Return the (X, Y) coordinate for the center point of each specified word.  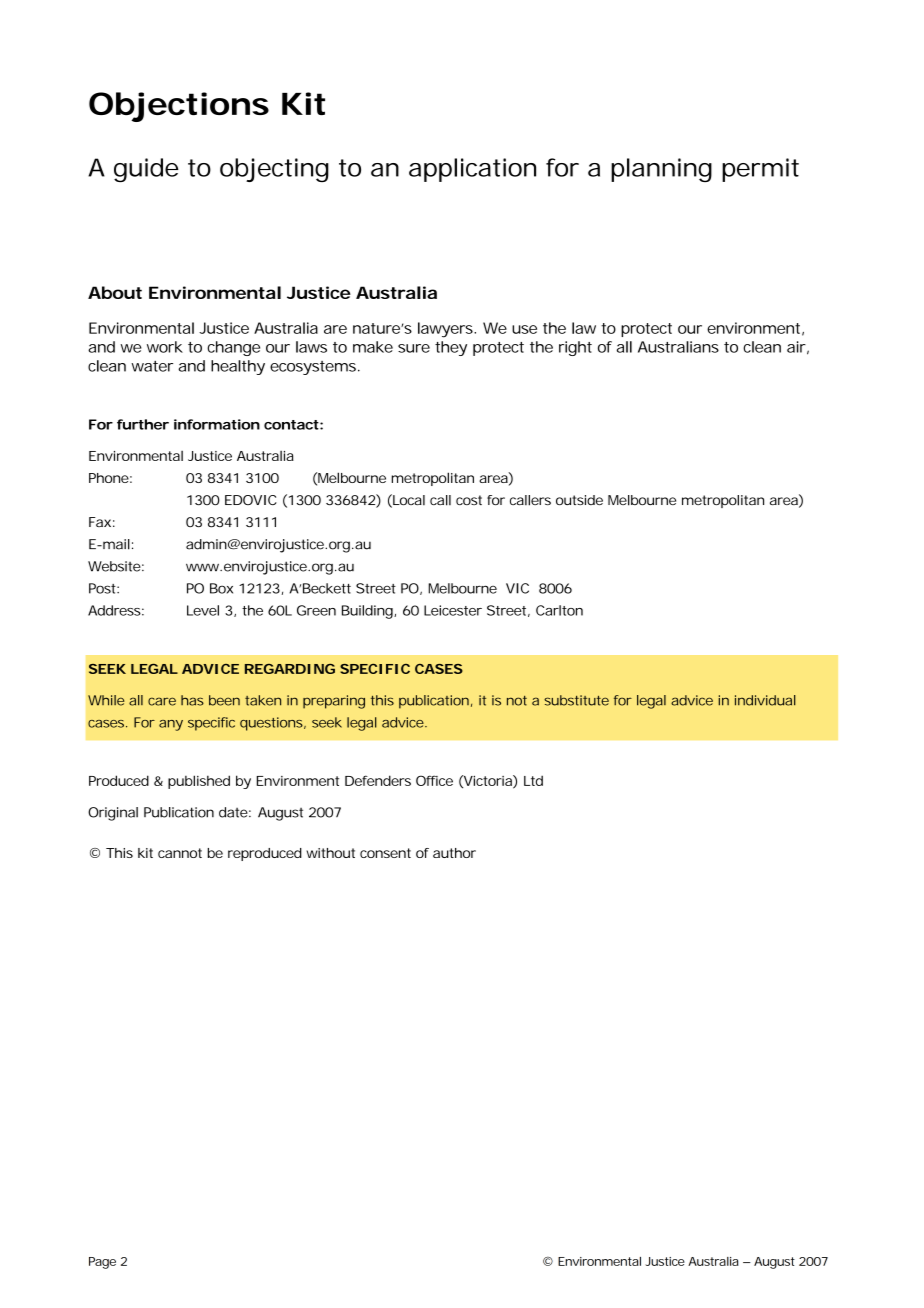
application (472, 170)
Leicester (453, 610)
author (454, 853)
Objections (179, 107)
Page (102, 1263)
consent (385, 853)
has (192, 700)
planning (661, 170)
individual (765, 700)
